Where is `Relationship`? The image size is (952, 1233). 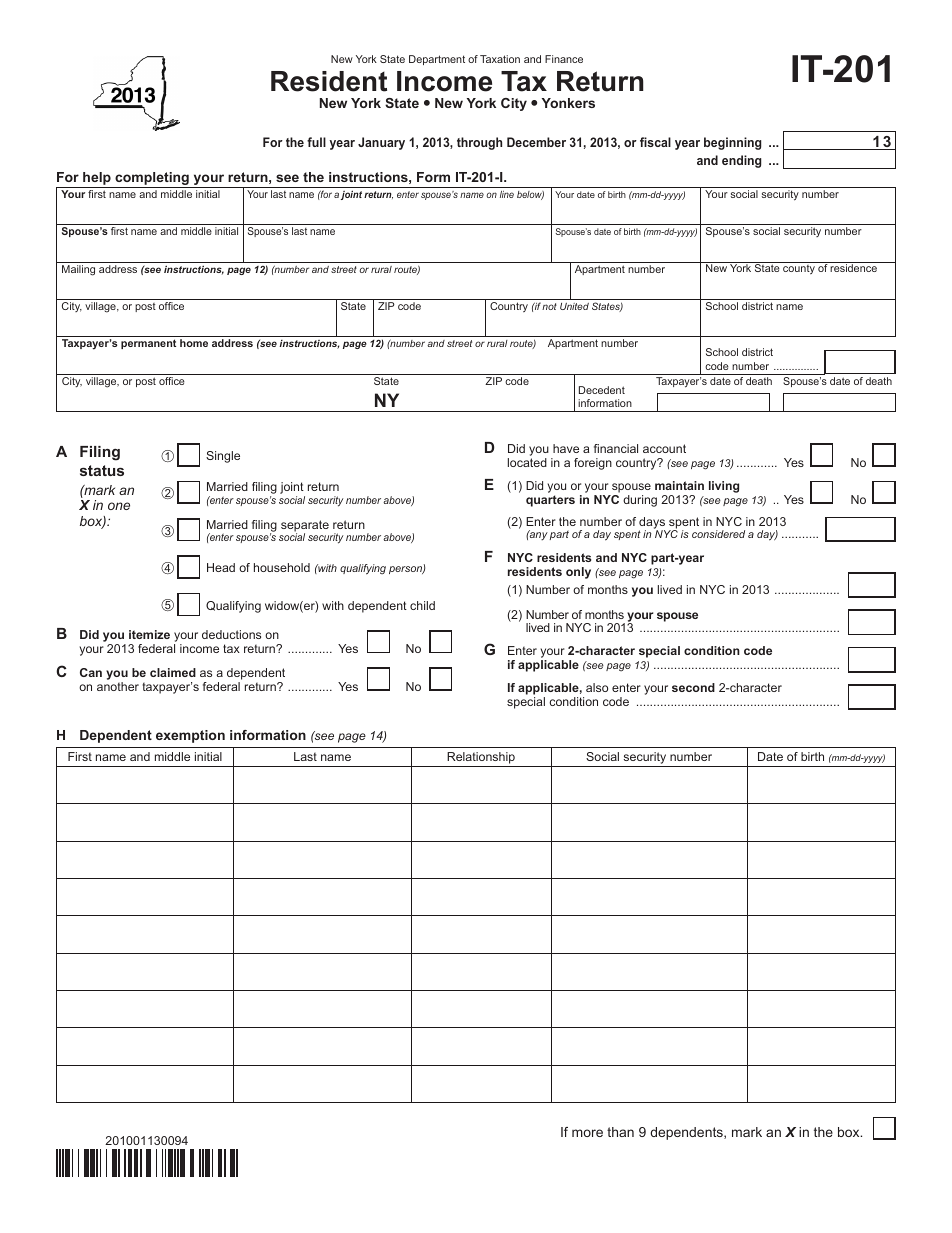
Relationship is located at coordinates (481, 758).
